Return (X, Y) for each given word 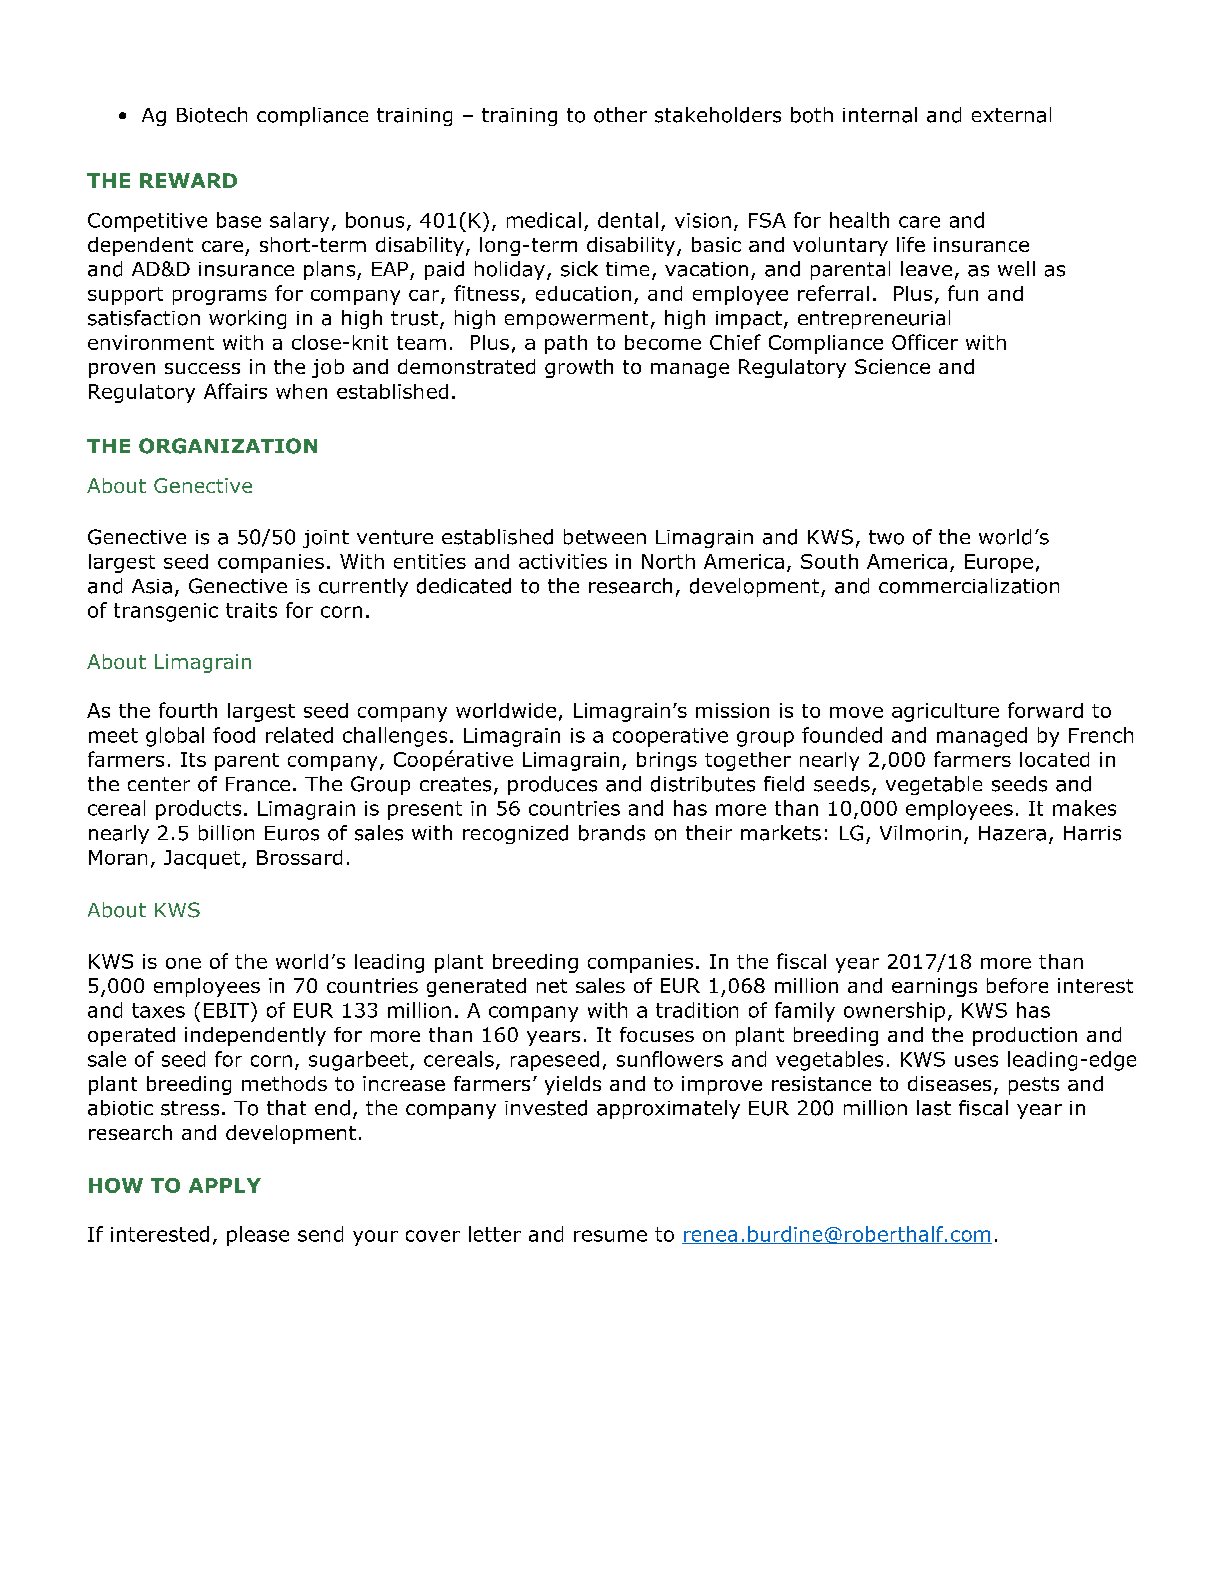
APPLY (225, 1185)
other (620, 115)
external (1011, 115)
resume (610, 1236)
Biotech (212, 115)
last (934, 1108)
